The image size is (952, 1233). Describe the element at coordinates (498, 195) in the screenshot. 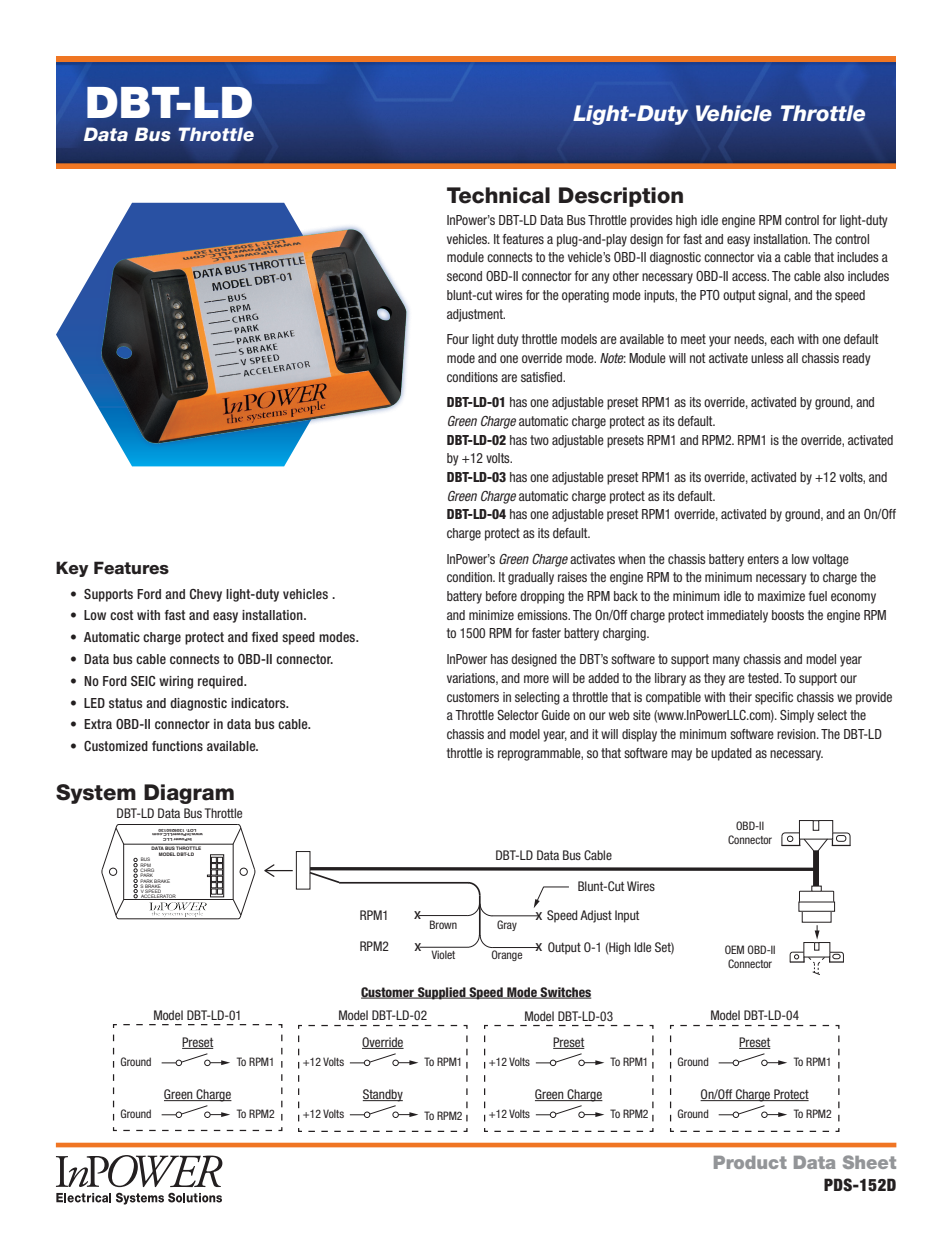

I see `Technical` at that location.
